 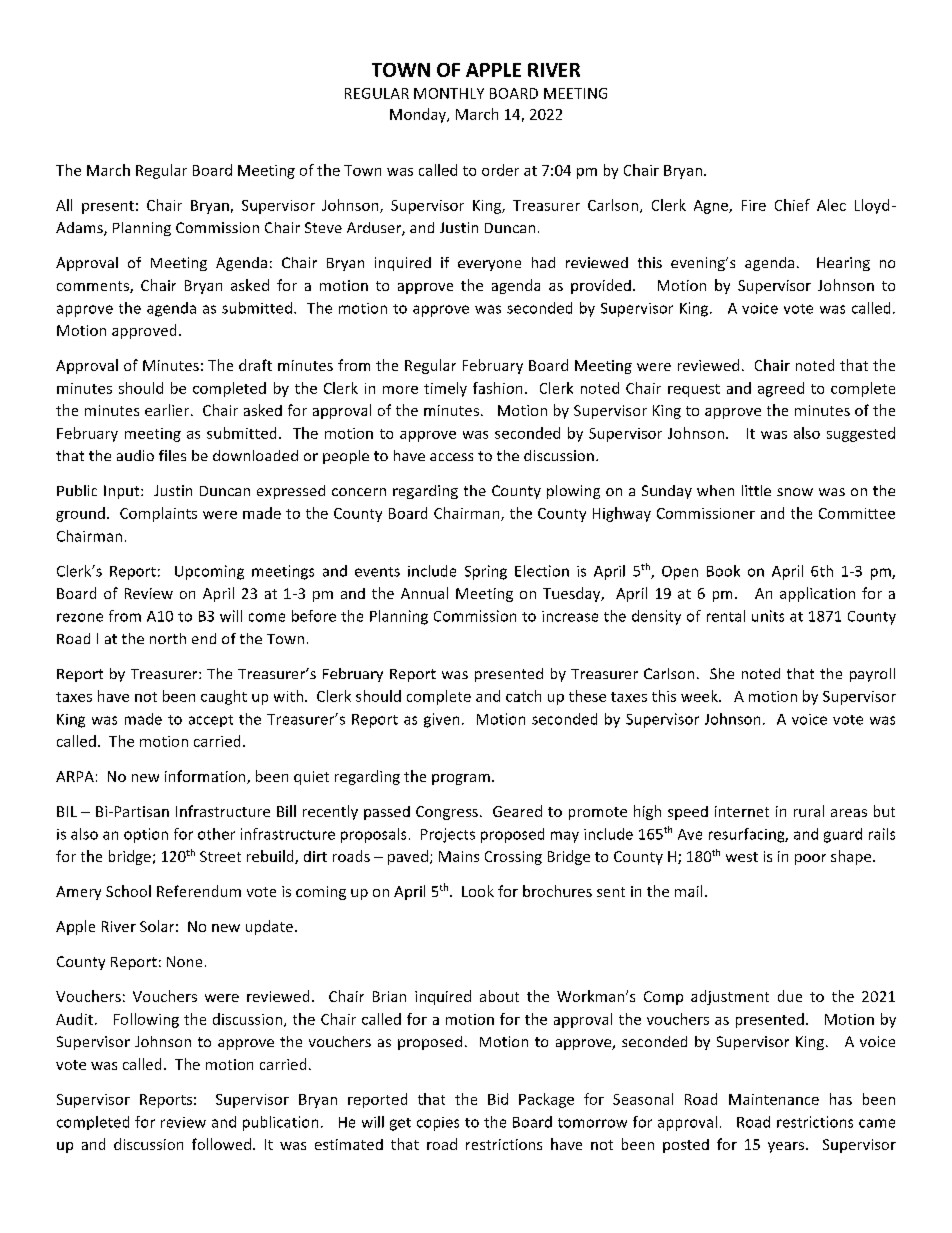 What do you see at coordinates (449, 93) in the screenshot?
I see `MONTHLY` at bounding box center [449, 93].
